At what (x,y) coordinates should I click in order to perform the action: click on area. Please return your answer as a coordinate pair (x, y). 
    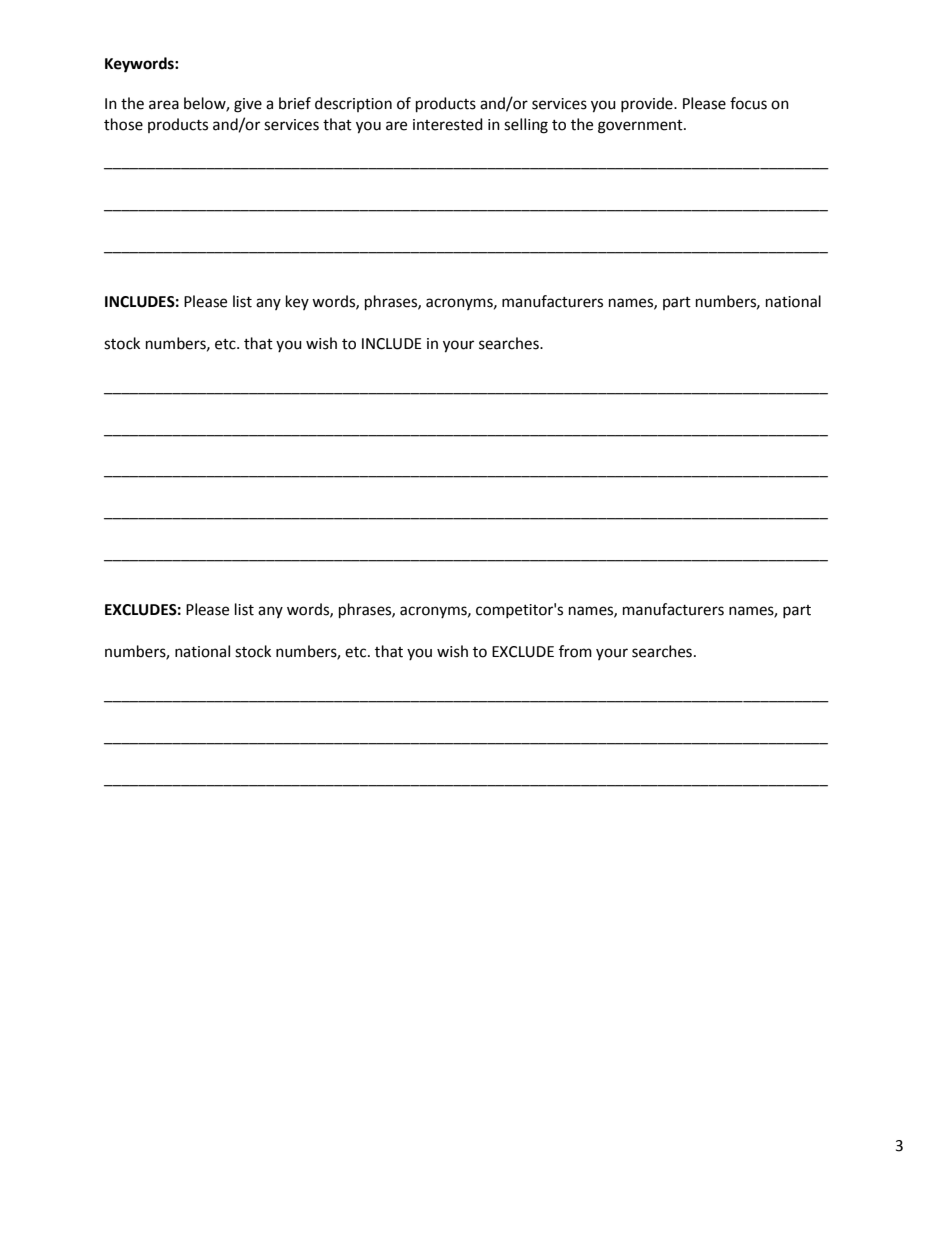
    Looking at the image, I should click on (164, 105).
